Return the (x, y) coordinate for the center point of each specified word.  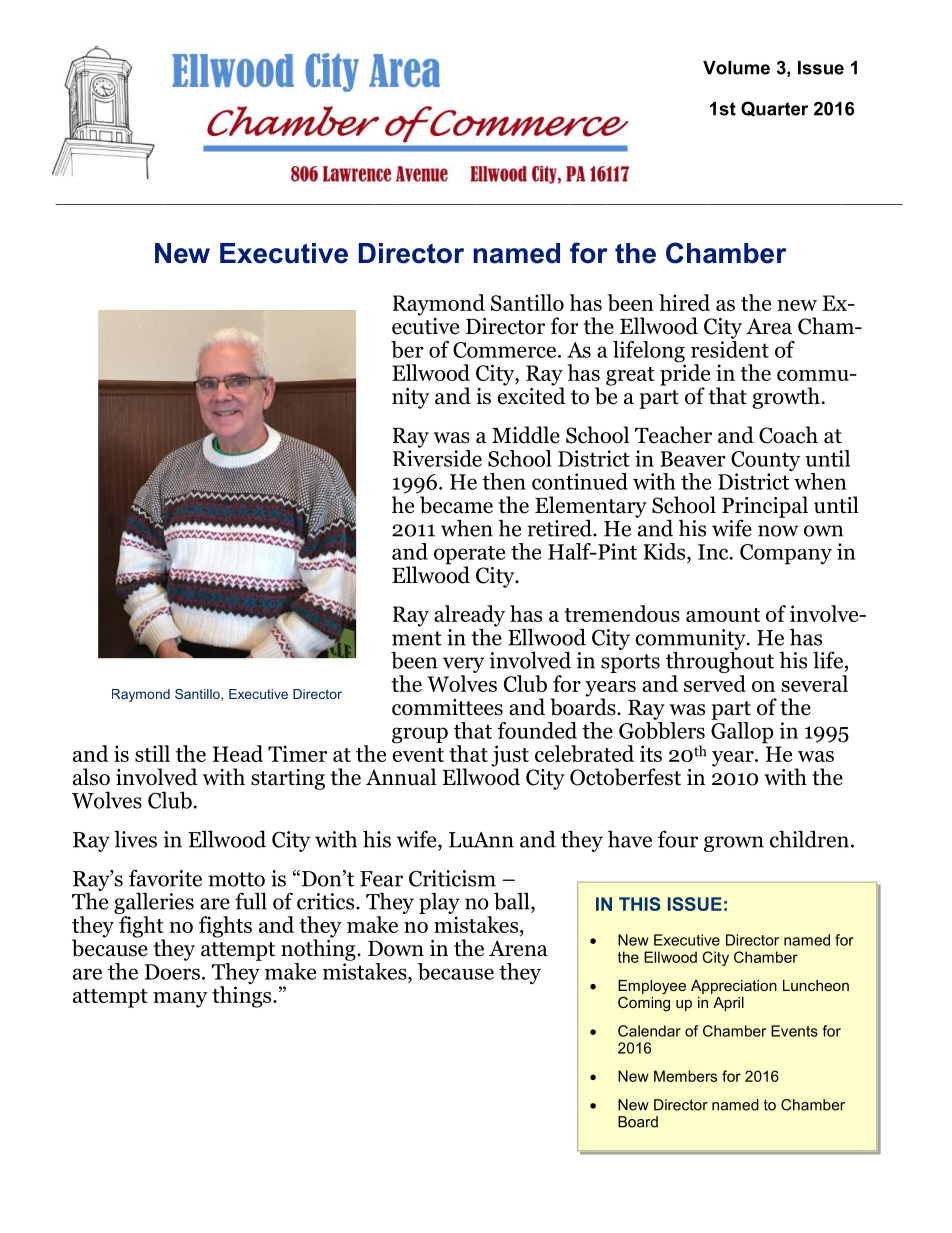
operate (469, 556)
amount (723, 615)
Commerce (506, 350)
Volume (736, 68)
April (728, 1004)
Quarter (774, 109)
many (180, 1000)
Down (396, 949)
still (152, 753)
